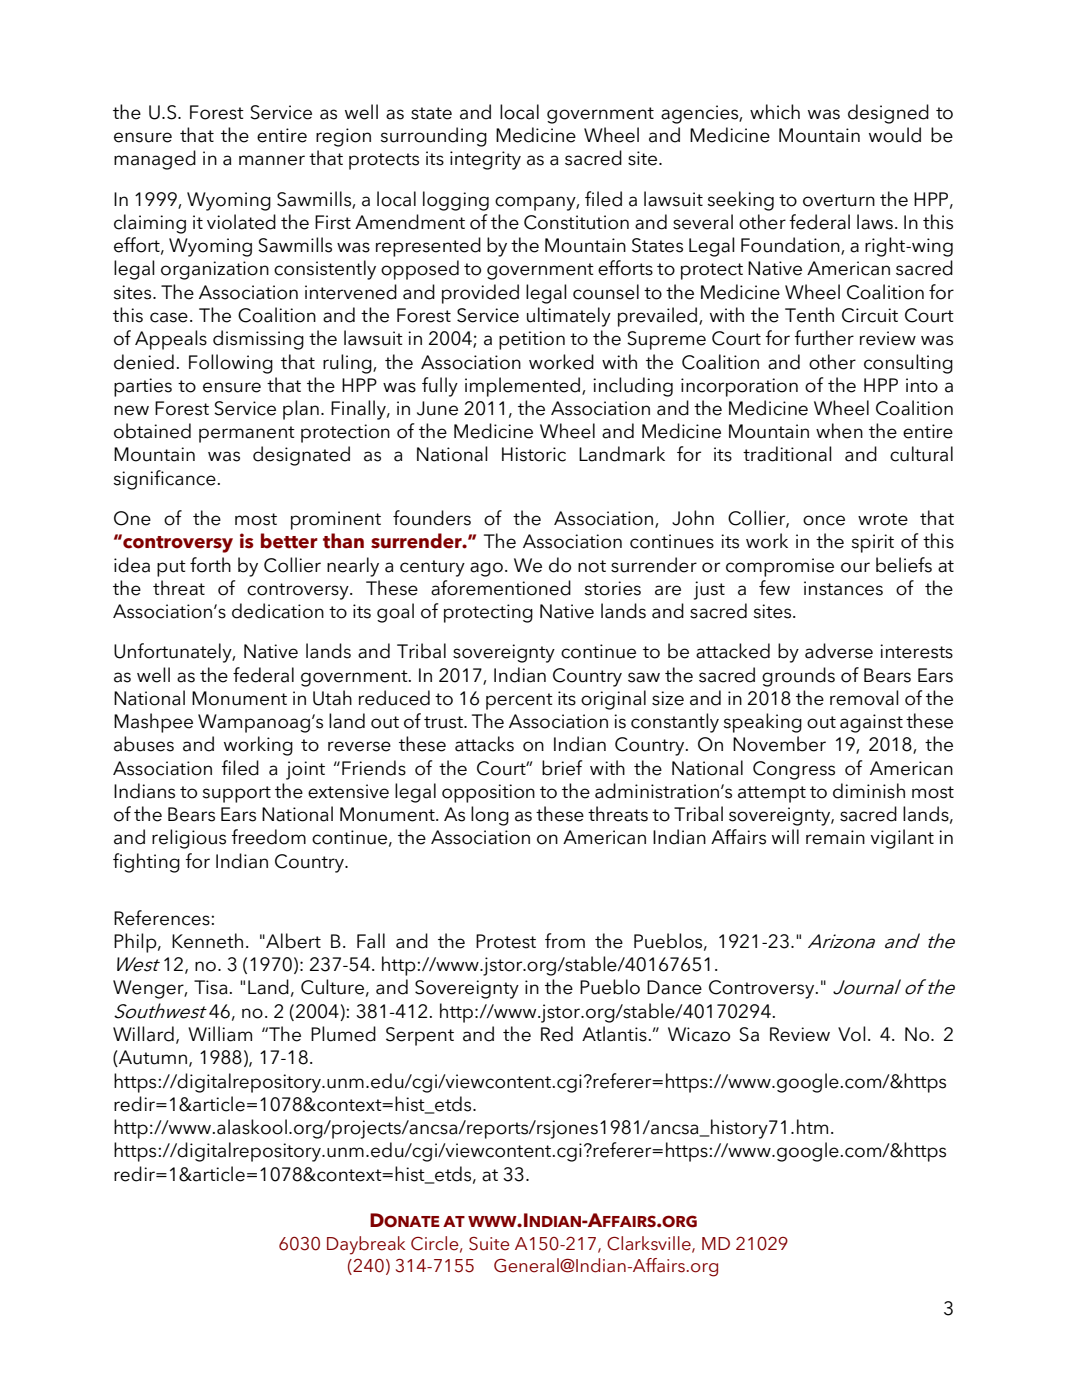 Image resolution: width=1067 pixels, height=1381 pixels. What do you see at coordinates (189, 839) in the page?
I see `religious` at bounding box center [189, 839].
